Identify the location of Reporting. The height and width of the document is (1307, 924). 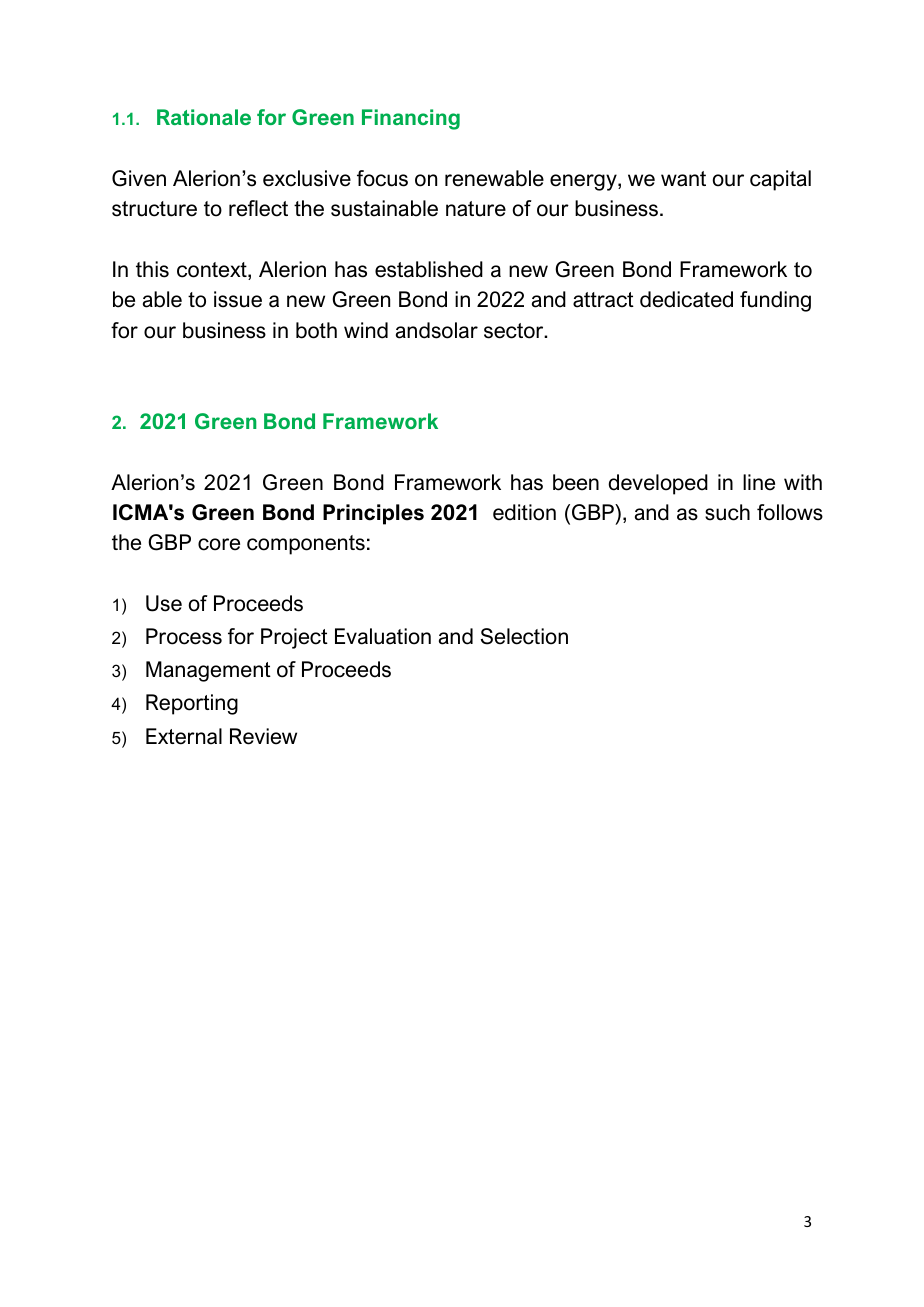
(192, 704).
